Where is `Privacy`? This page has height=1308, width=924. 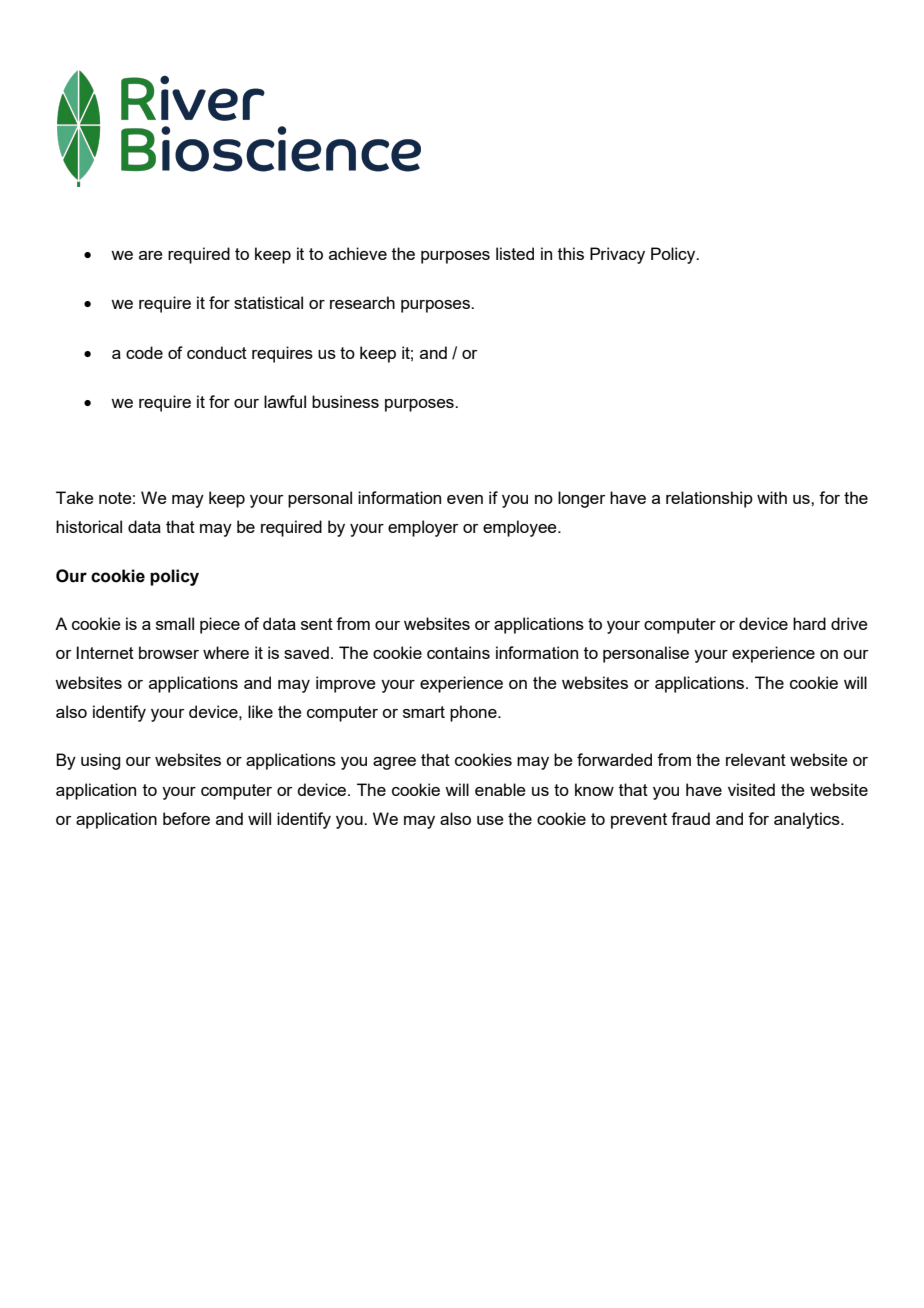
Privacy is located at coordinates (617, 255).
